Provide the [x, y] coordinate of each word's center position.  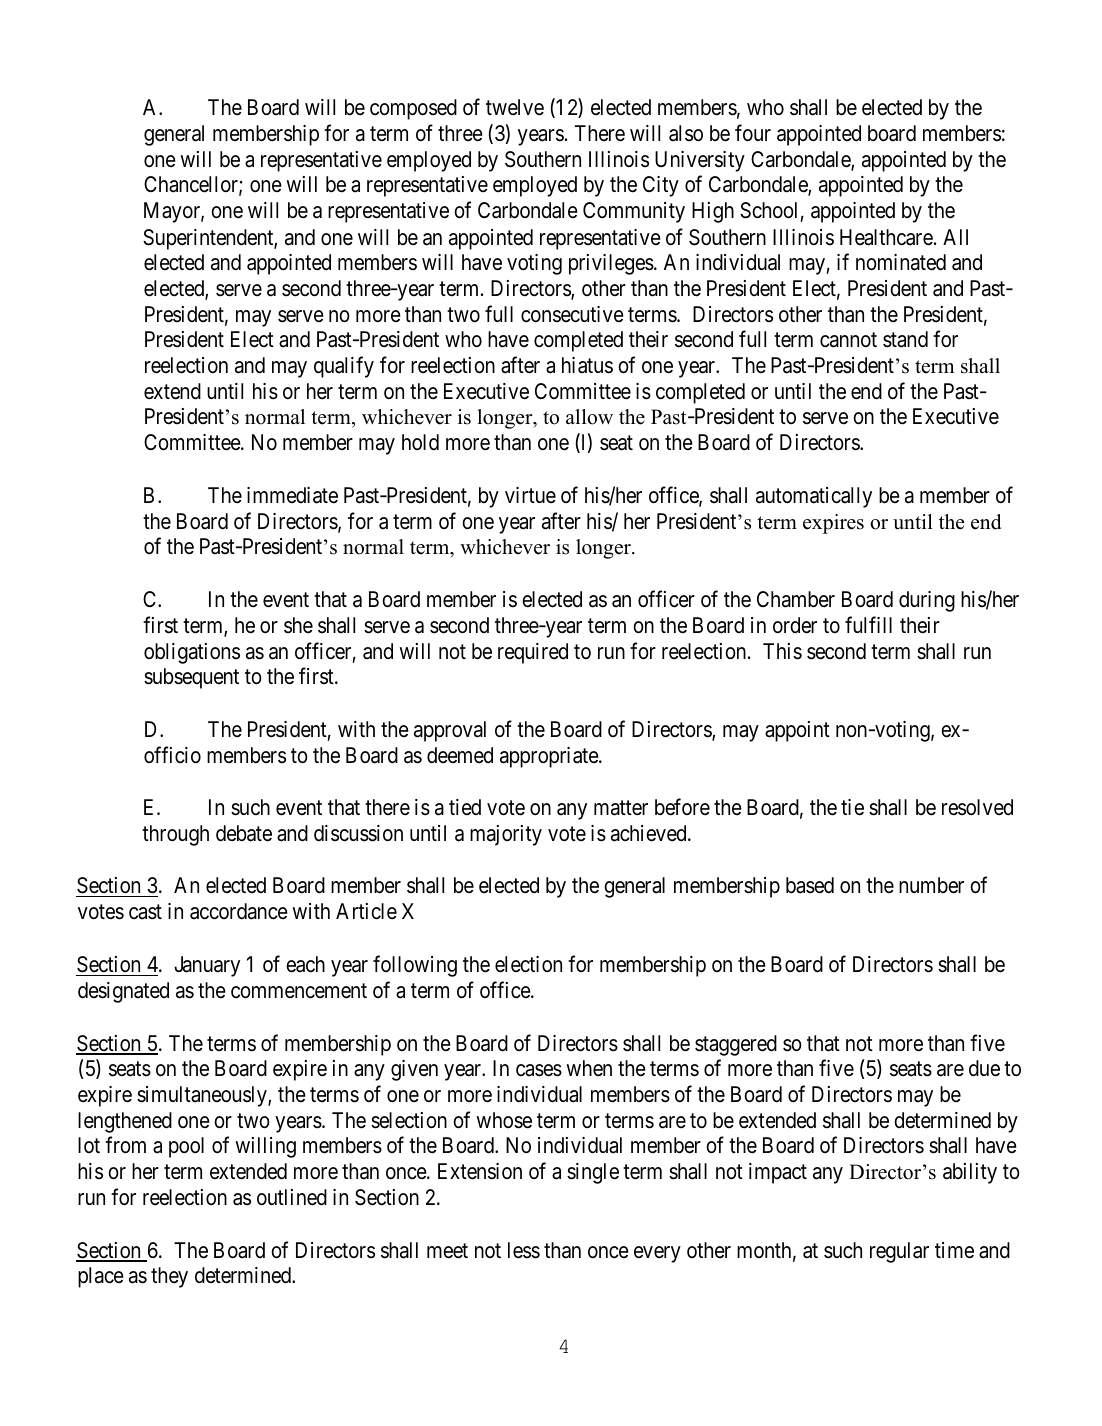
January [207, 966]
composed [413, 109]
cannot [848, 340]
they [169, 1277]
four [753, 133]
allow [589, 417]
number [931, 885]
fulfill [868, 624]
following [415, 966]
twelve [515, 107]
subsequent [191, 678]
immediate [292, 495]
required [533, 653]
